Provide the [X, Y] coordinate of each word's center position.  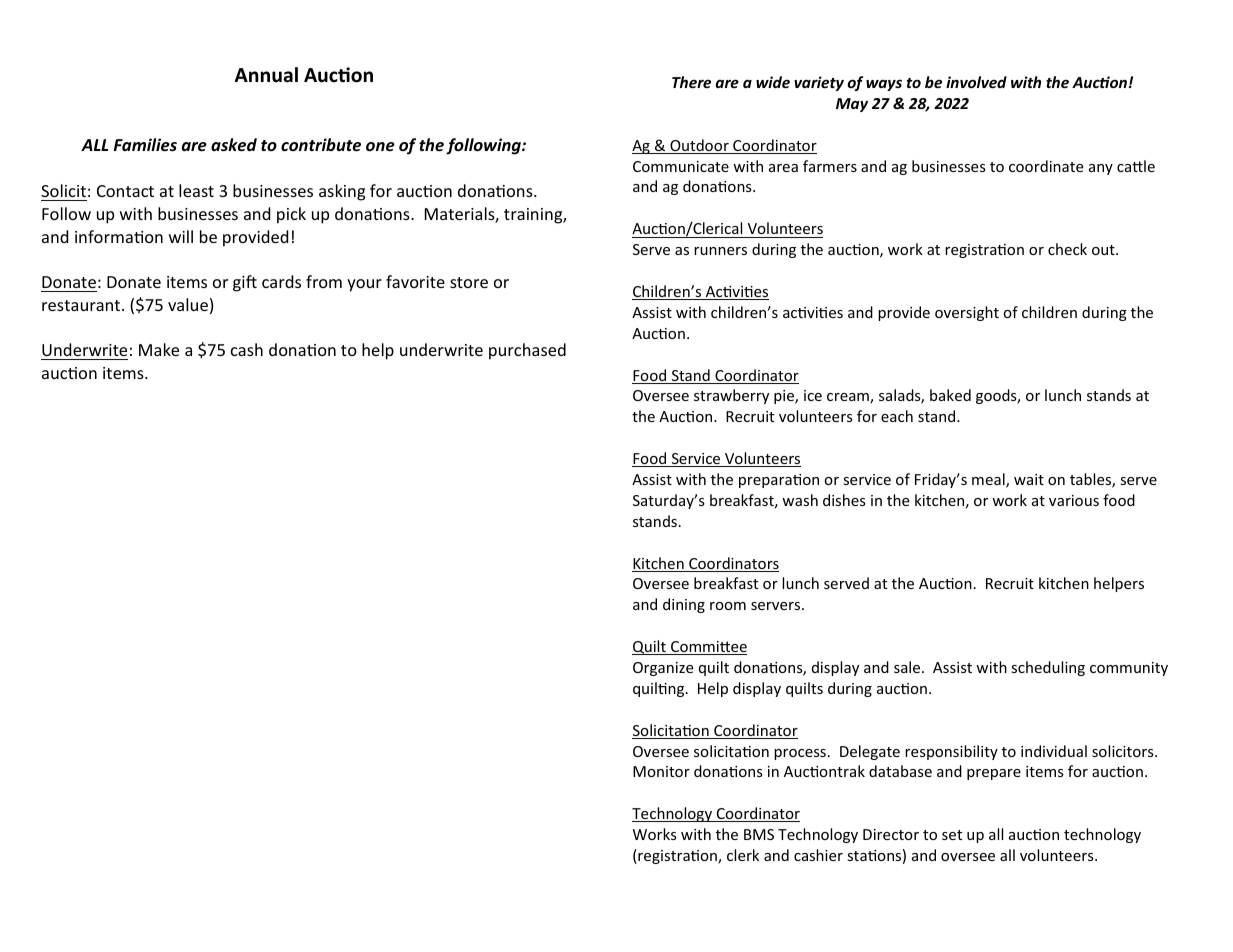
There [691, 82]
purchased [527, 351]
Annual [266, 75]
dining [684, 605]
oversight [967, 313]
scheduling [1048, 668]
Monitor [661, 771]
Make [159, 349]
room [728, 606]
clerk [743, 855]
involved [976, 82]
